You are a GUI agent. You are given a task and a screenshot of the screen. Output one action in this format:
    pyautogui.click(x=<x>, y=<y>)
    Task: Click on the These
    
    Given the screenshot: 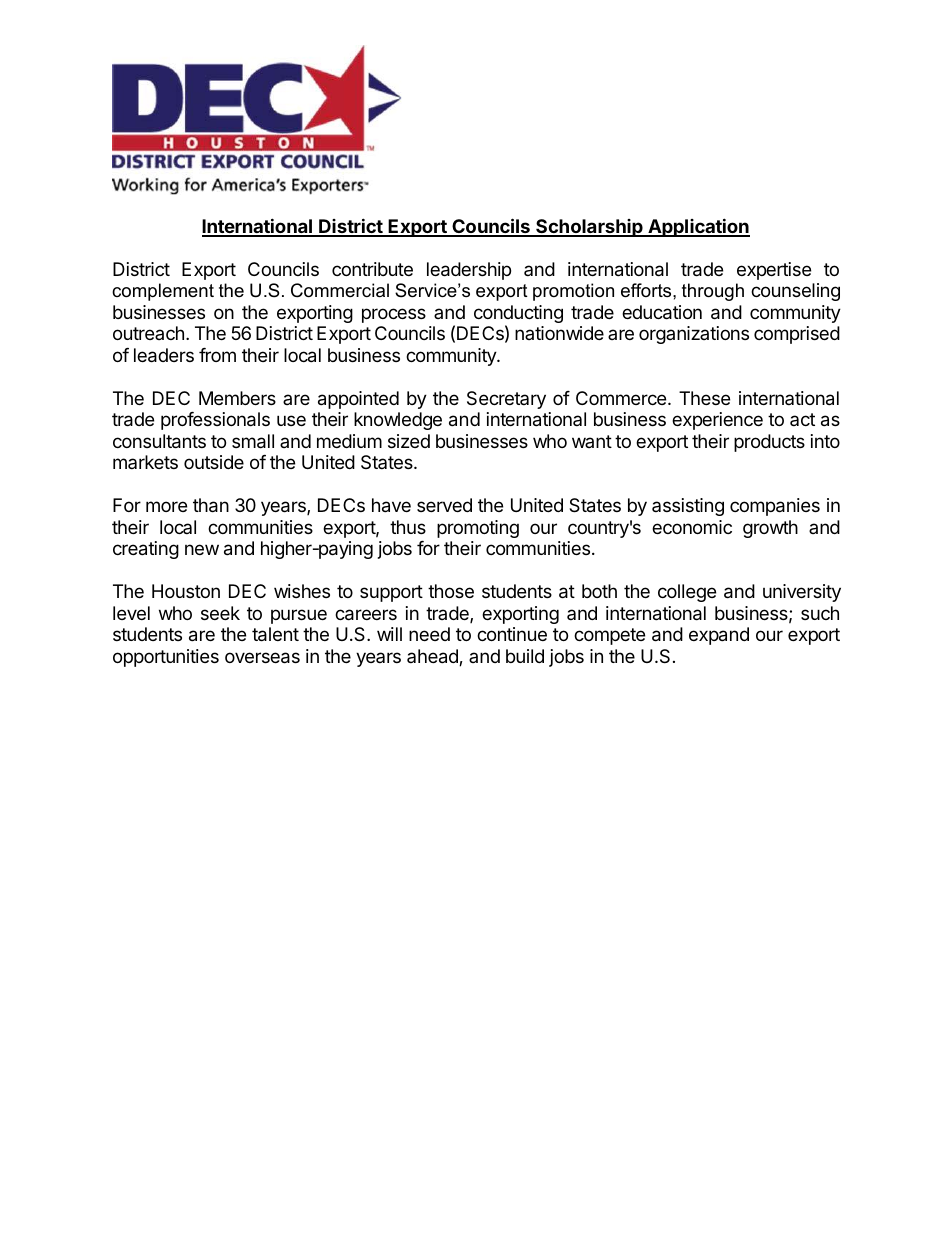 What is the action you would take?
    pyautogui.click(x=704, y=398)
